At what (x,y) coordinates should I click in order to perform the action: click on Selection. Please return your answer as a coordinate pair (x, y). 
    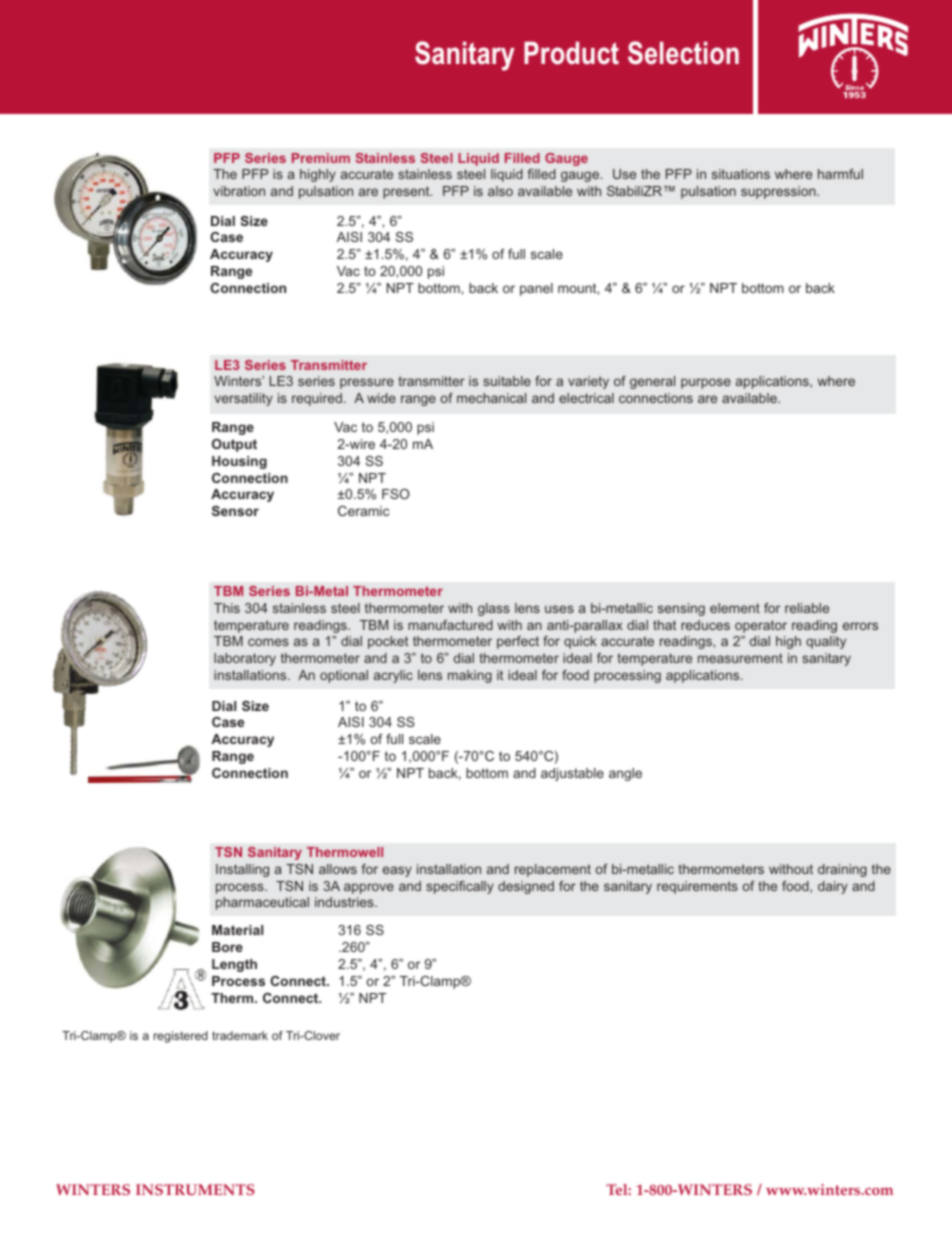
    Looking at the image, I should click on (683, 53).
